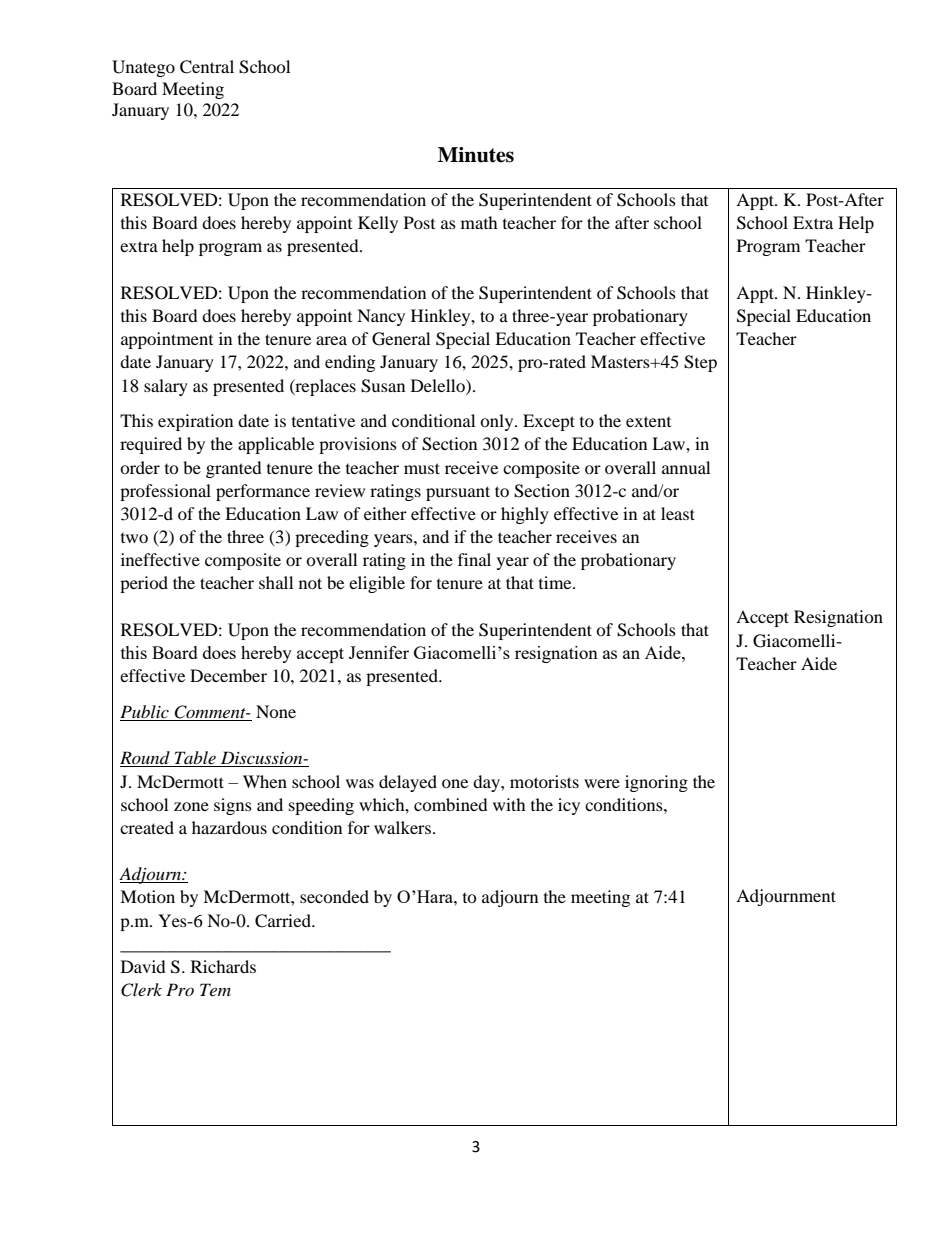 This screenshot has height=1233, width=952. Describe the element at coordinates (207, 67) in the screenshot. I see `Central` at that location.
